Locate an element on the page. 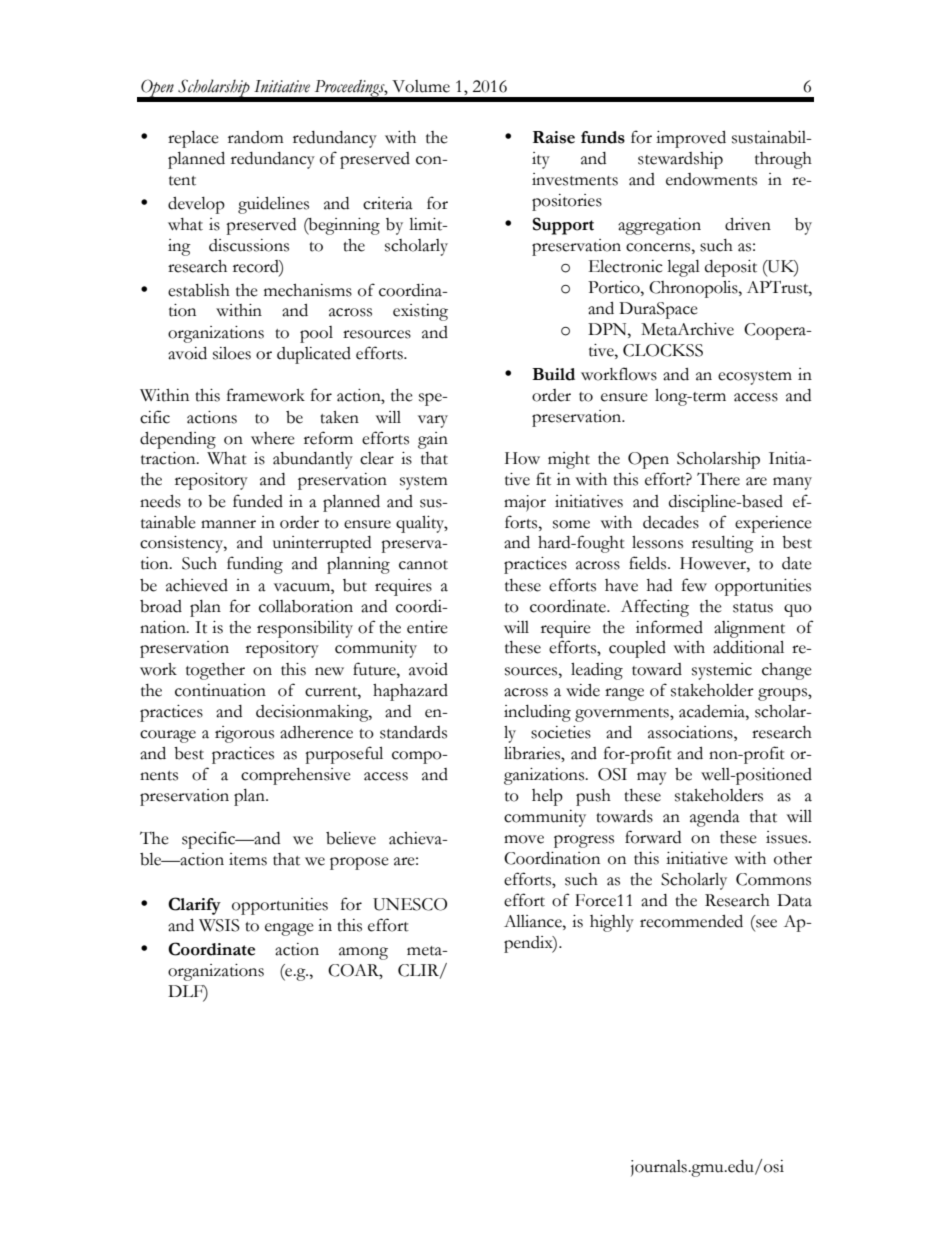 This page has width=952, height=1233. funded is located at coordinates (258, 501).
